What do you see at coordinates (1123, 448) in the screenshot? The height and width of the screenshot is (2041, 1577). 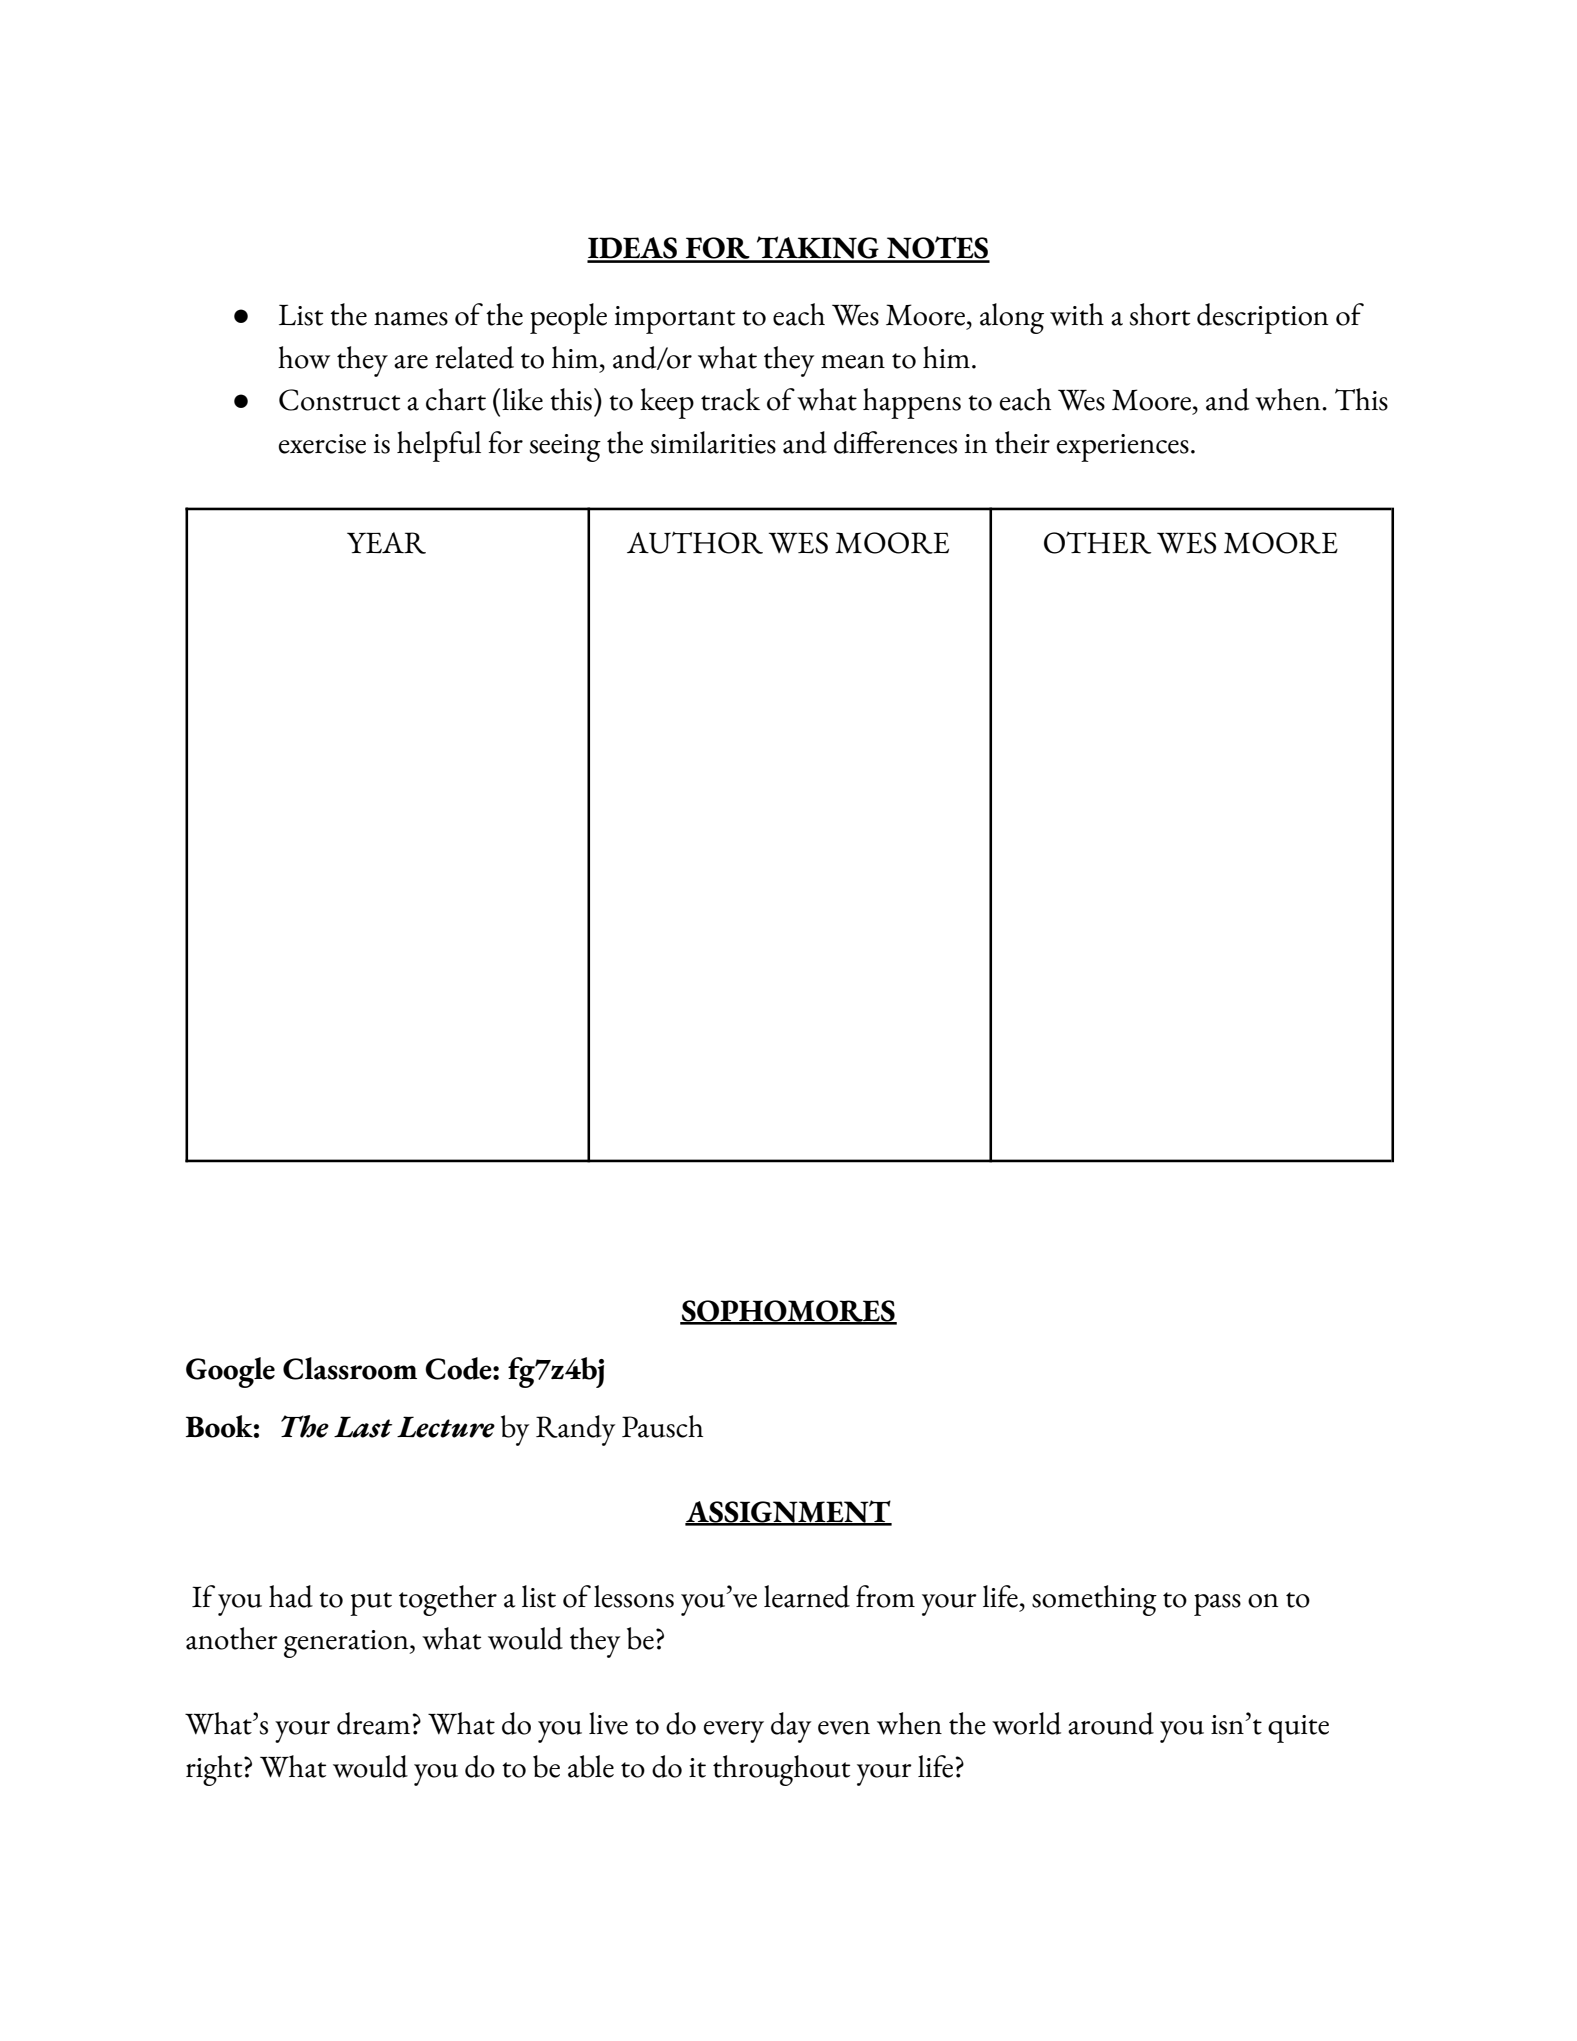 I see `experiences` at bounding box center [1123, 448].
